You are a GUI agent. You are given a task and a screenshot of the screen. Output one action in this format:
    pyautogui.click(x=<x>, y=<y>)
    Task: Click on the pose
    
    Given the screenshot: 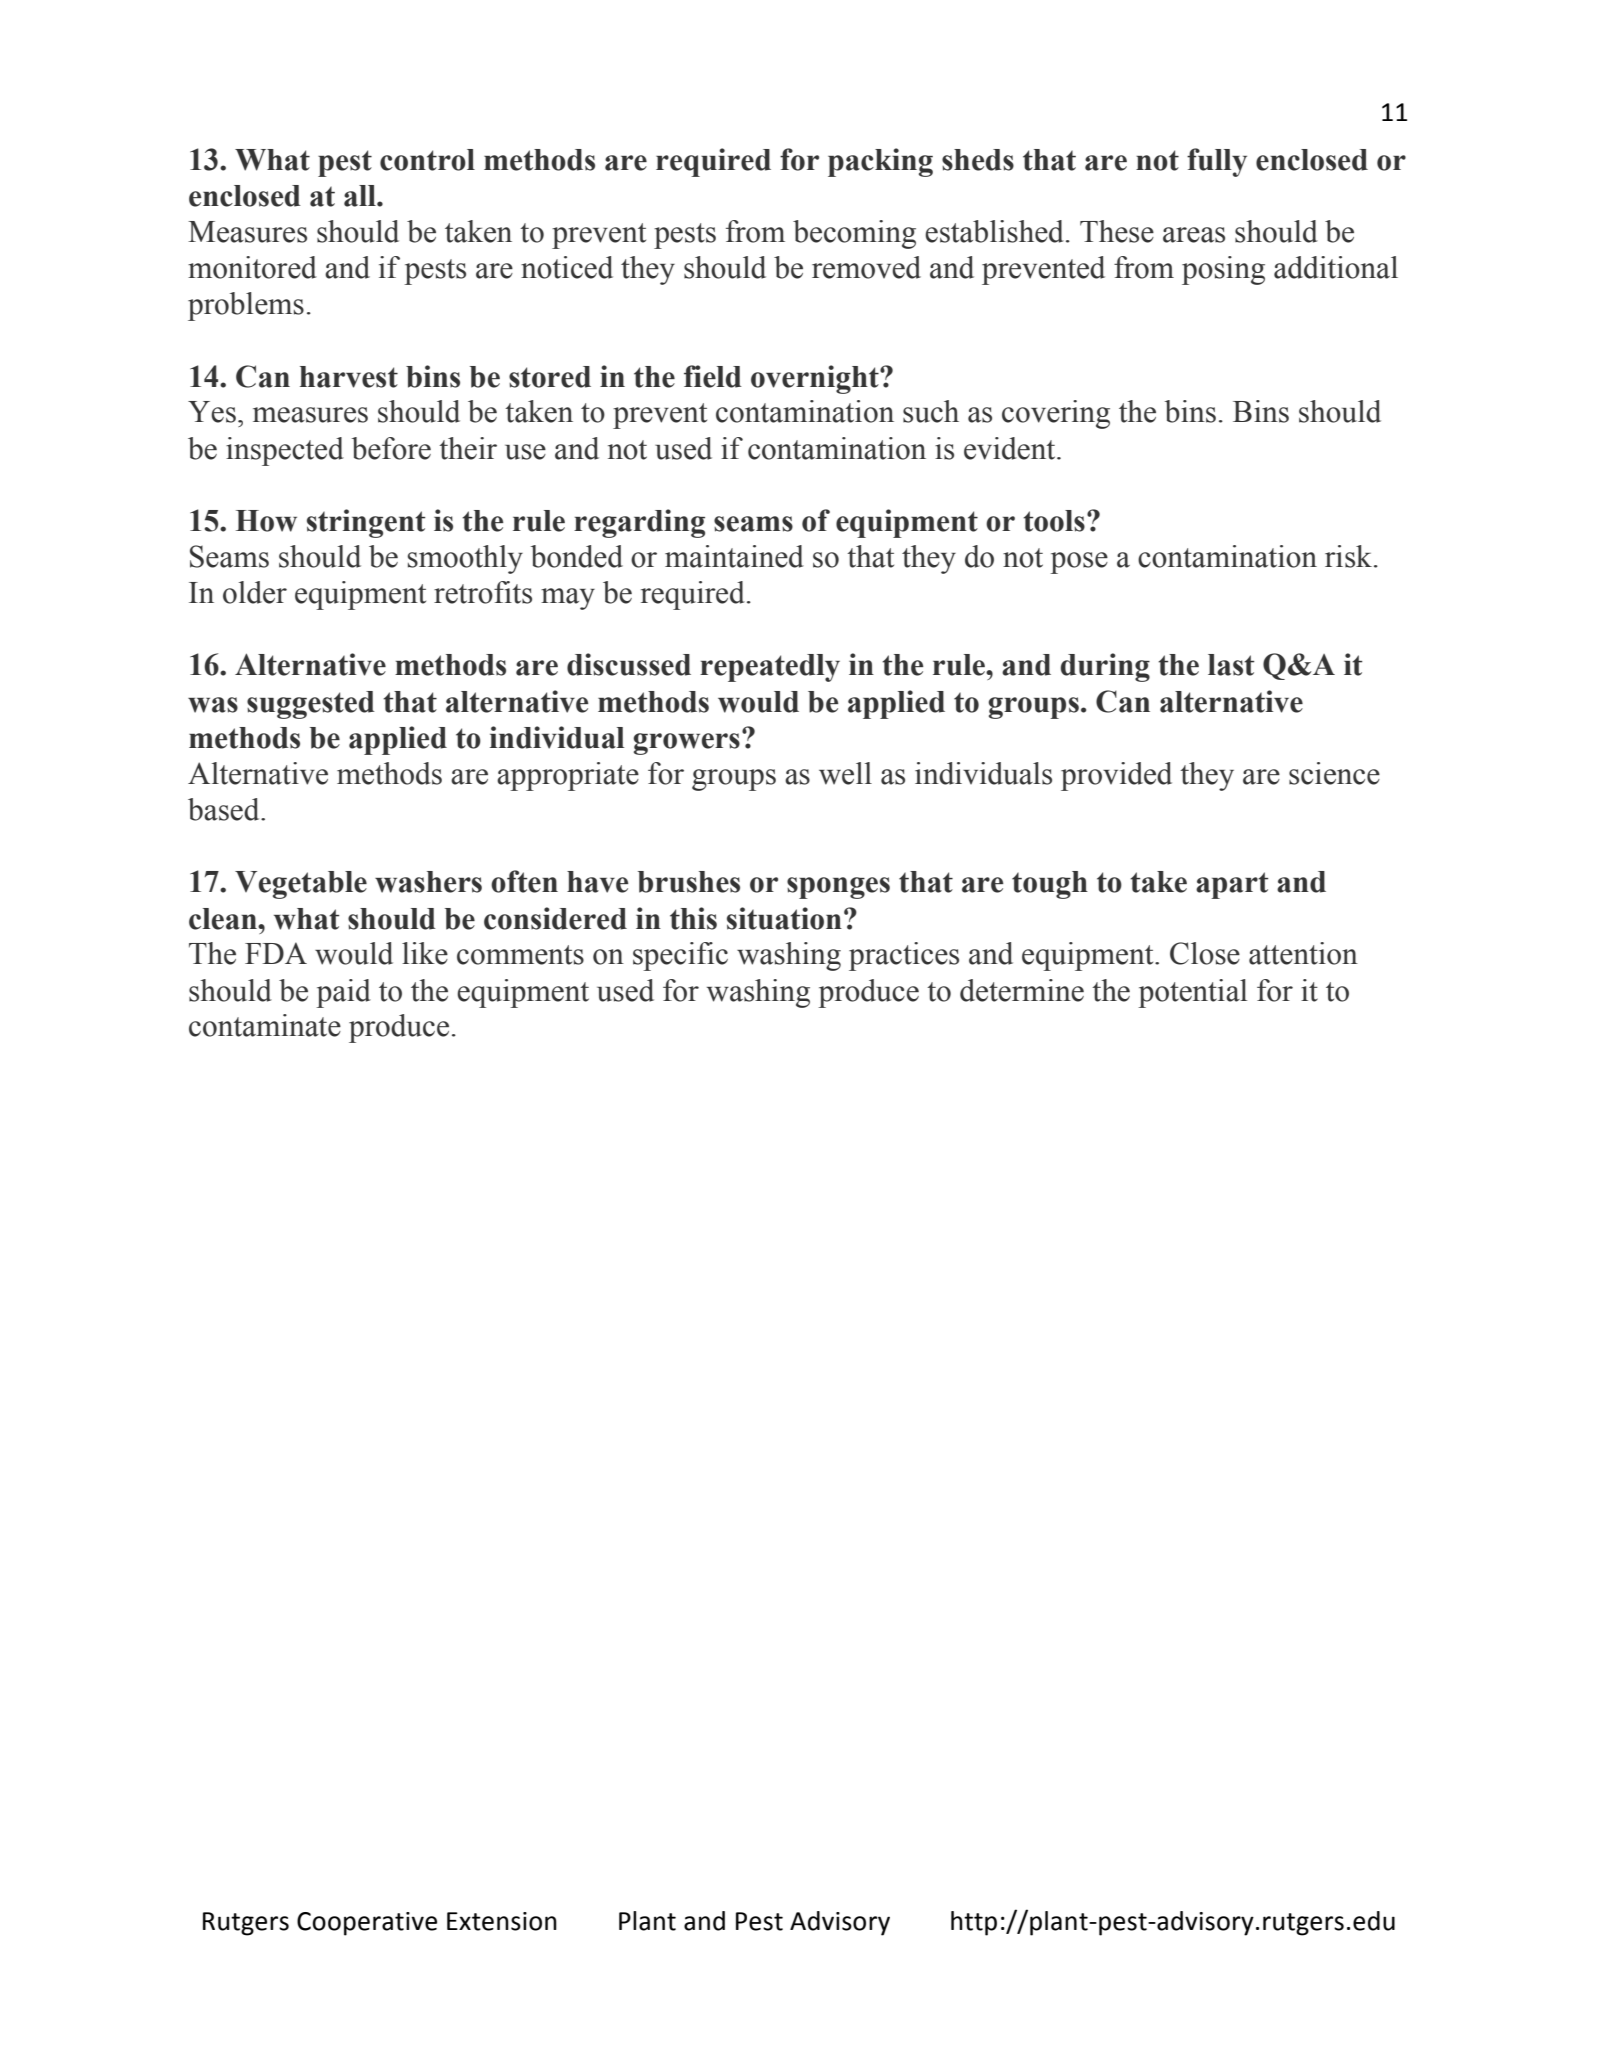 What is the action you would take?
    pyautogui.click(x=1079, y=563)
